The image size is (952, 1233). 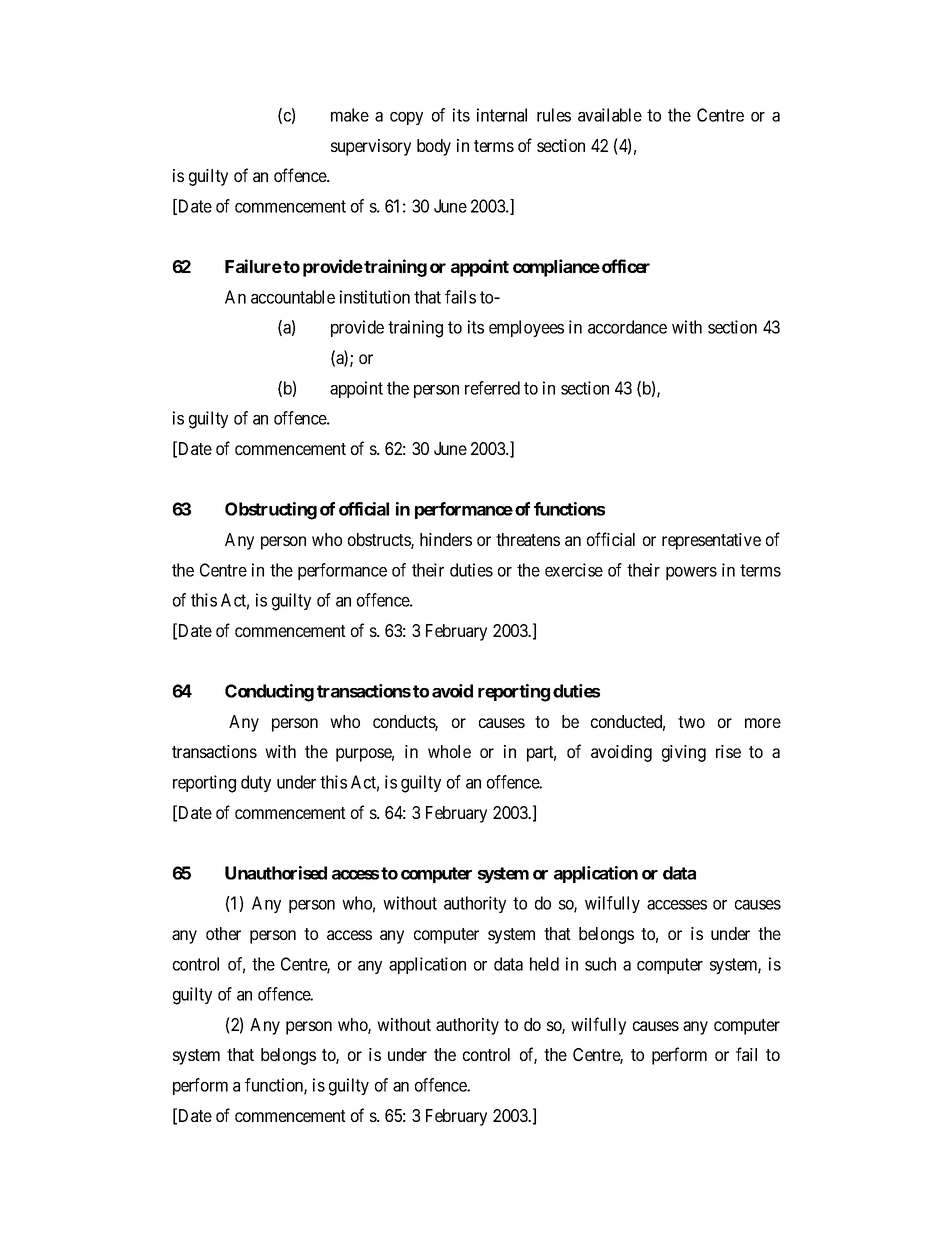 I want to click on other, so click(x=223, y=933).
